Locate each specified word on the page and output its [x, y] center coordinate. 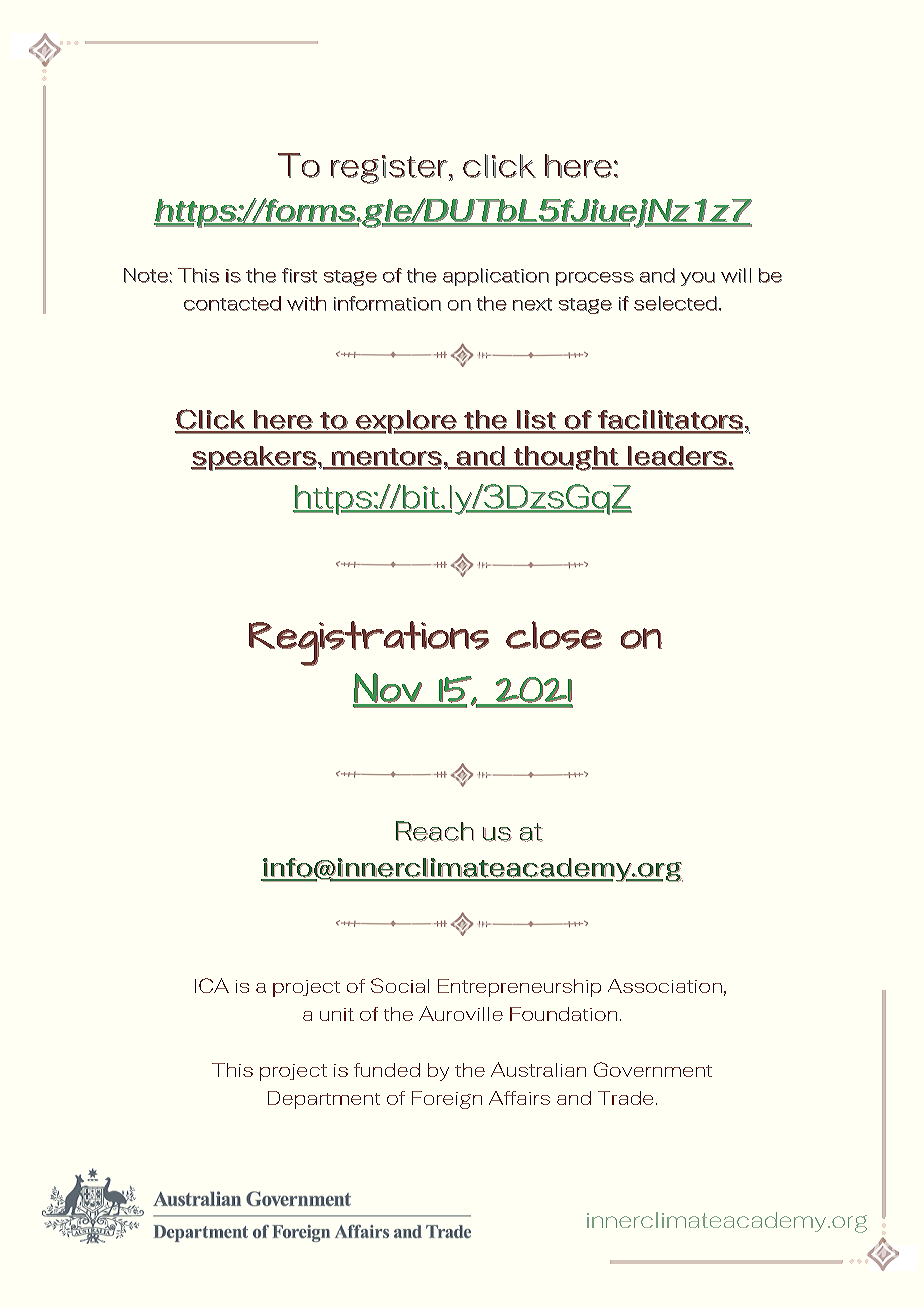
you [698, 279]
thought [565, 458]
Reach [435, 831]
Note [146, 275]
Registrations [369, 643]
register [389, 169]
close [554, 635]
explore [406, 422]
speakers [254, 458]
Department [324, 1100]
